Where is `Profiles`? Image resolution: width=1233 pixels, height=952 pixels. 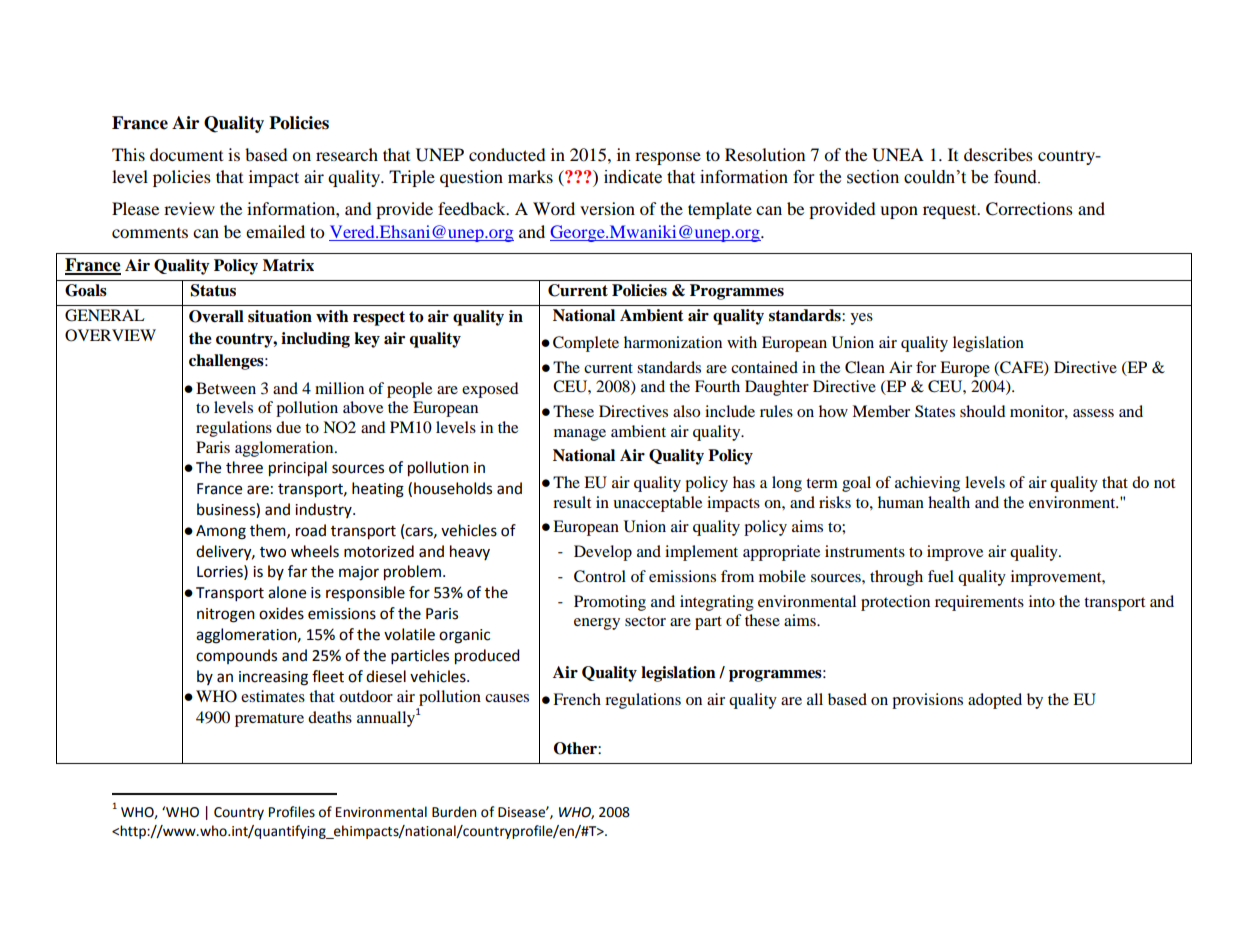 Profiles is located at coordinates (292, 812).
